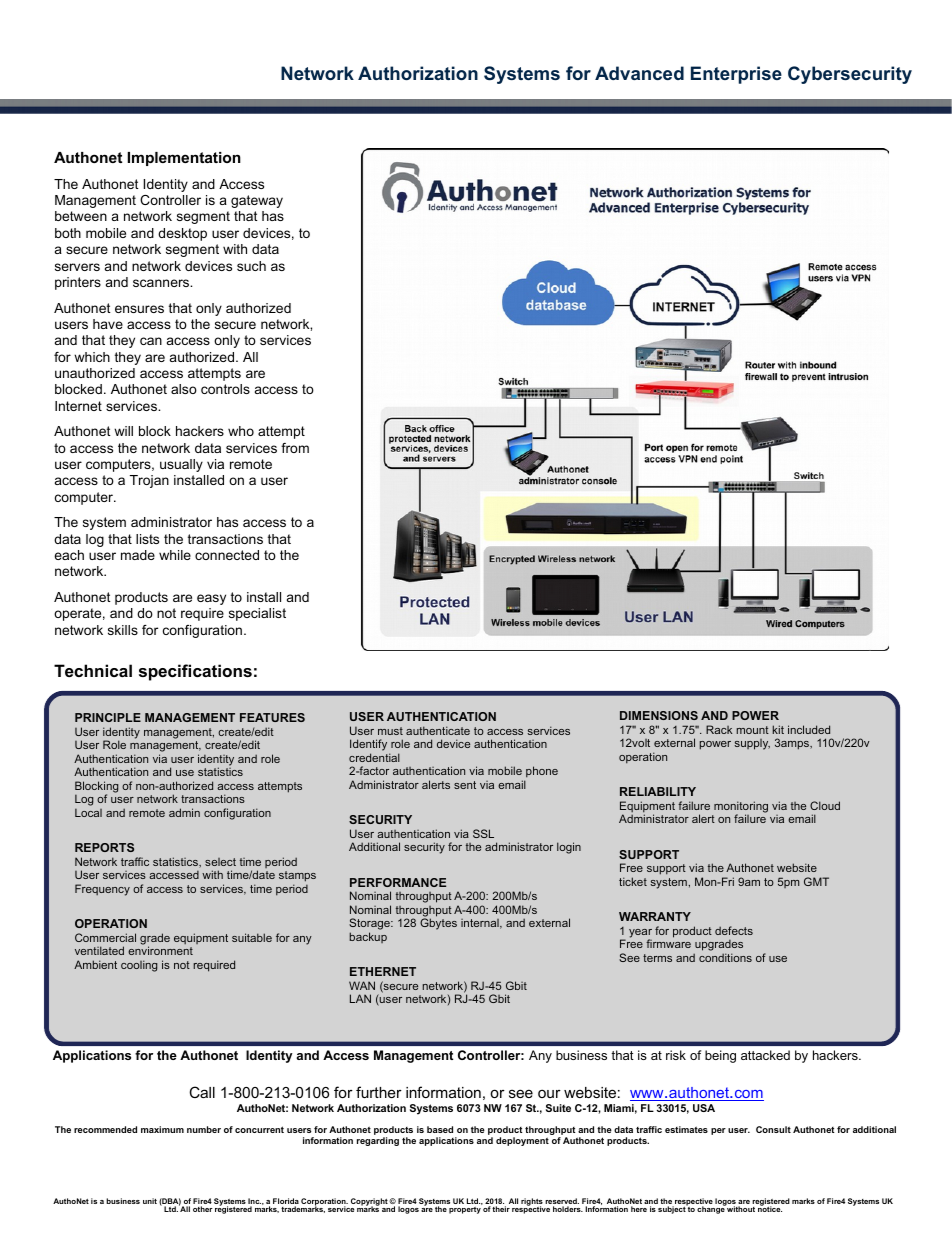 The image size is (952, 1233). What do you see at coordinates (483, 833) in the screenshot?
I see `SSL` at bounding box center [483, 833].
